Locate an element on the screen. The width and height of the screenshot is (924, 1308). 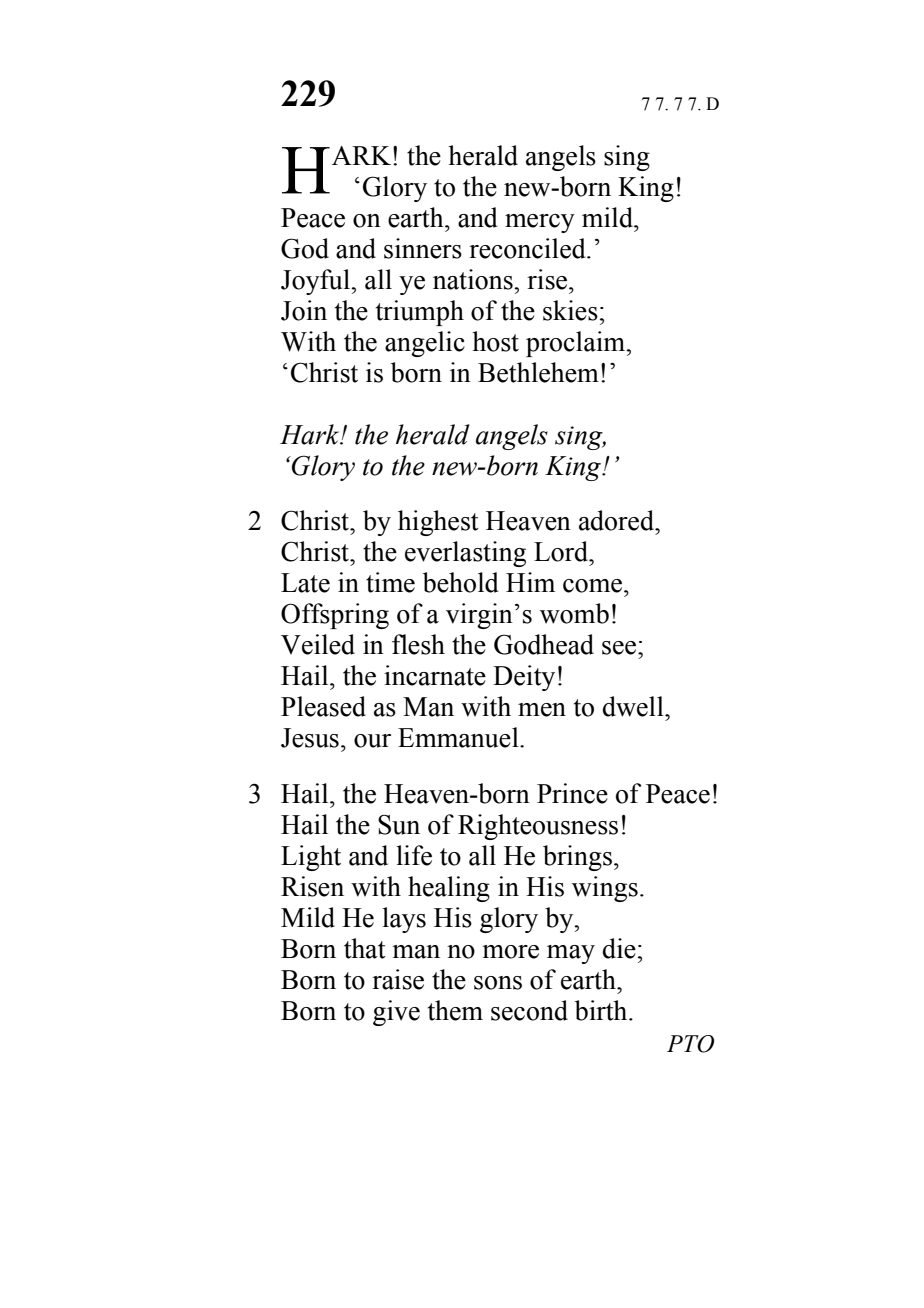
Godhead is located at coordinates (544, 644).
